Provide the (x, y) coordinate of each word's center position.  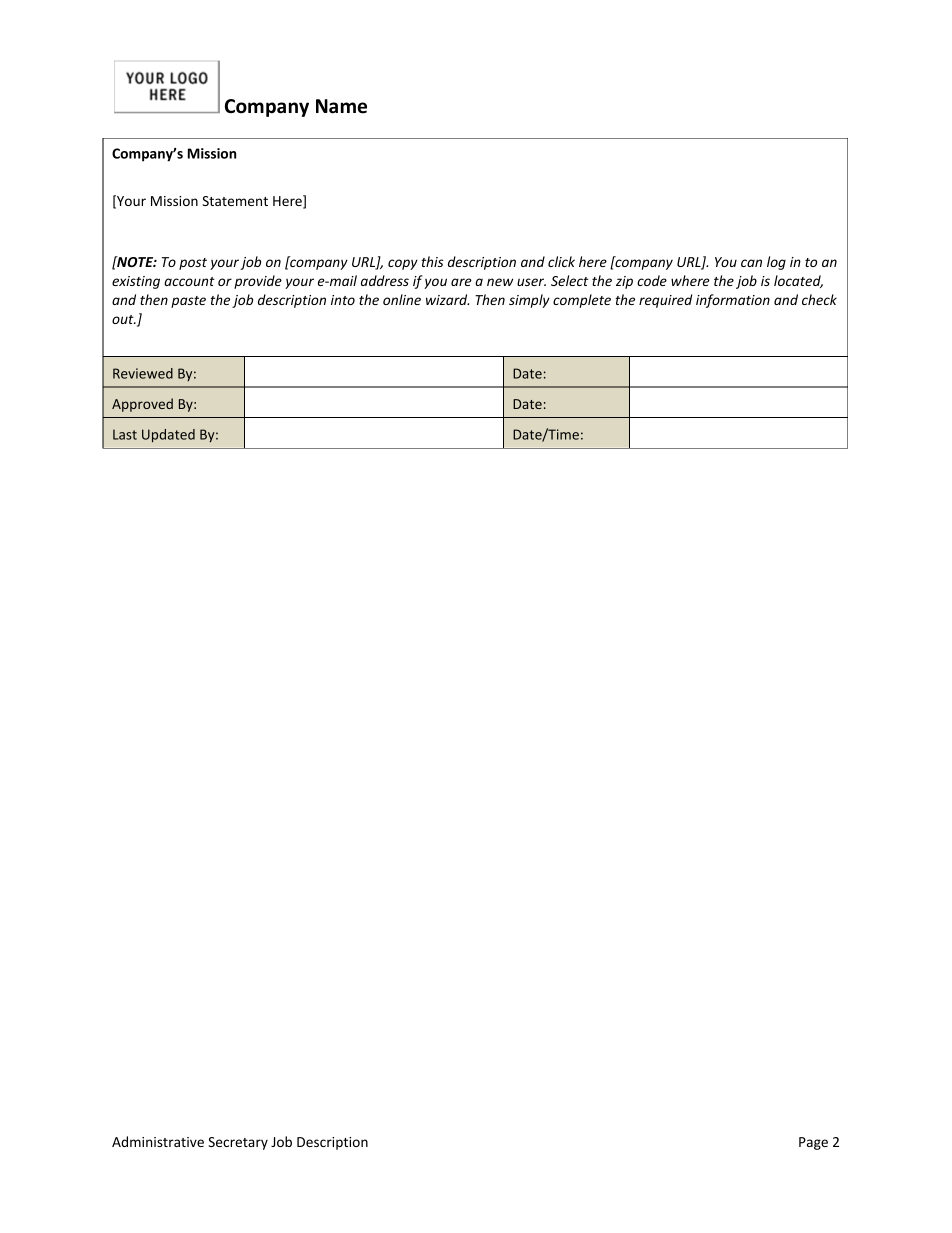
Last (125, 434)
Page (813, 1143)
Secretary (238, 1143)
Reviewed (143, 373)
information (733, 301)
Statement (235, 201)
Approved (142, 405)
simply (529, 301)
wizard (447, 299)
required (665, 301)
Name (341, 106)
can (751, 263)
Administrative (158, 1141)
